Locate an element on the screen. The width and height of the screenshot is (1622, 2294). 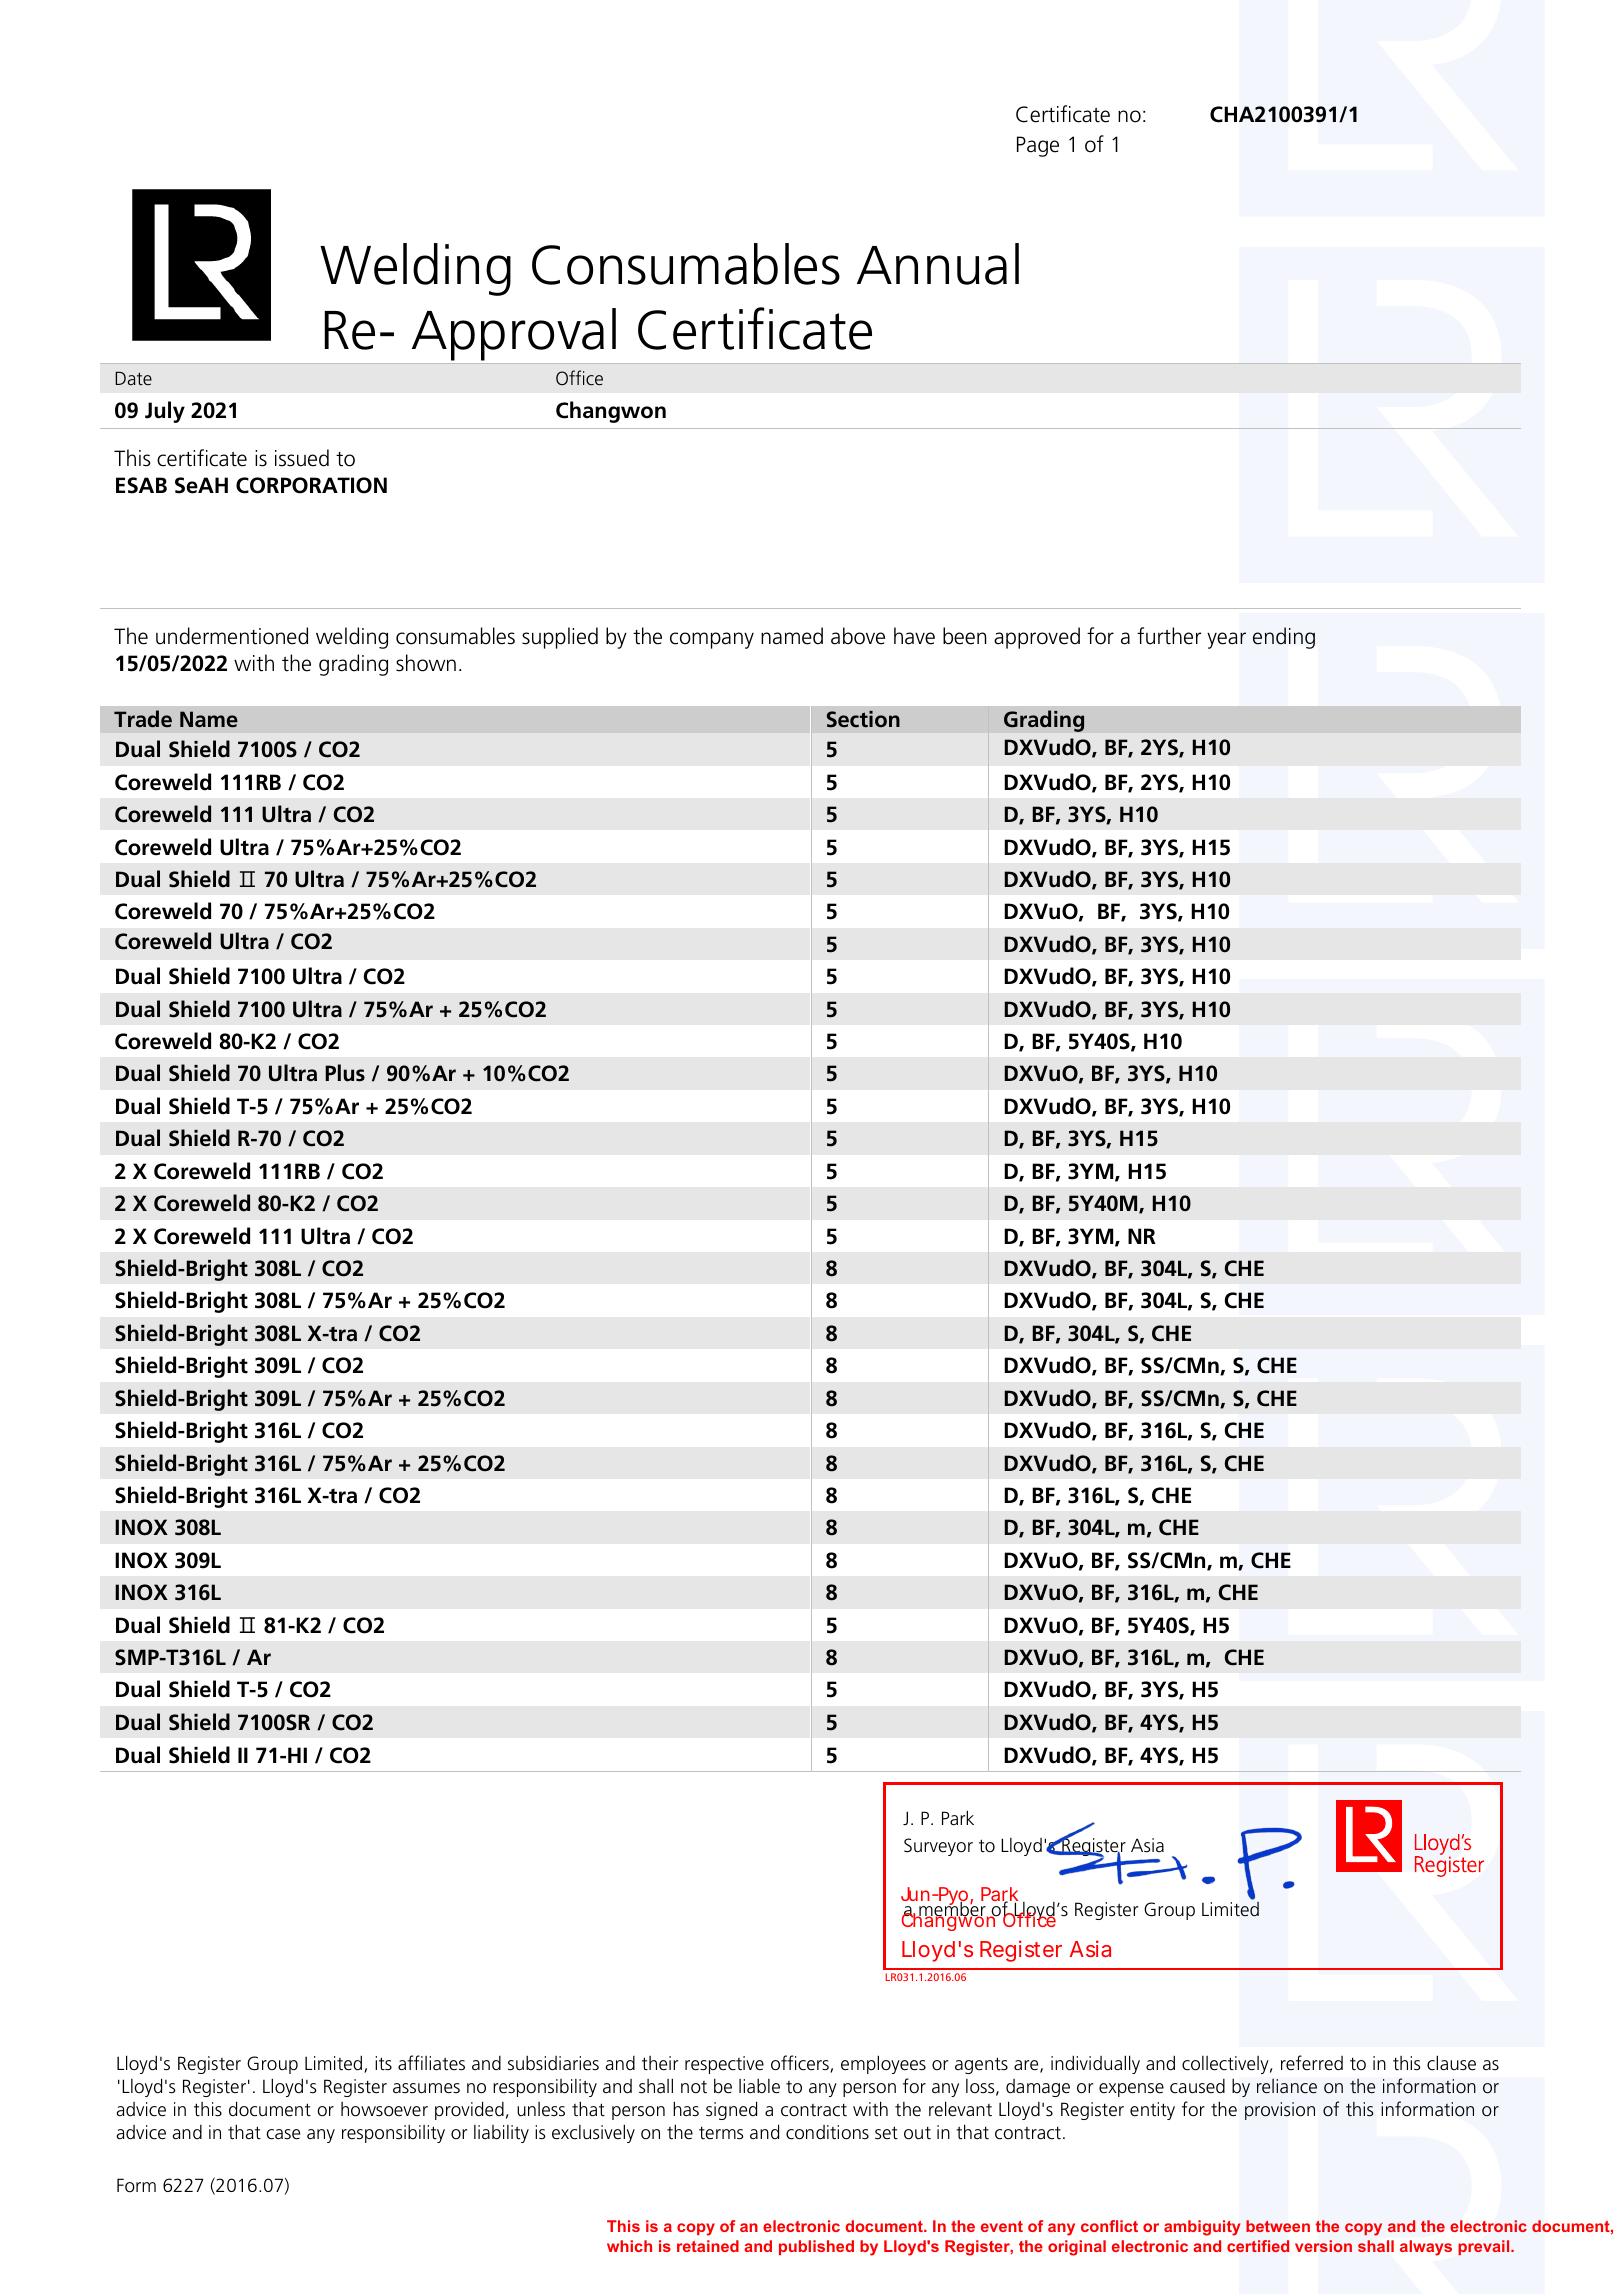
Annual is located at coordinates (938, 264).
